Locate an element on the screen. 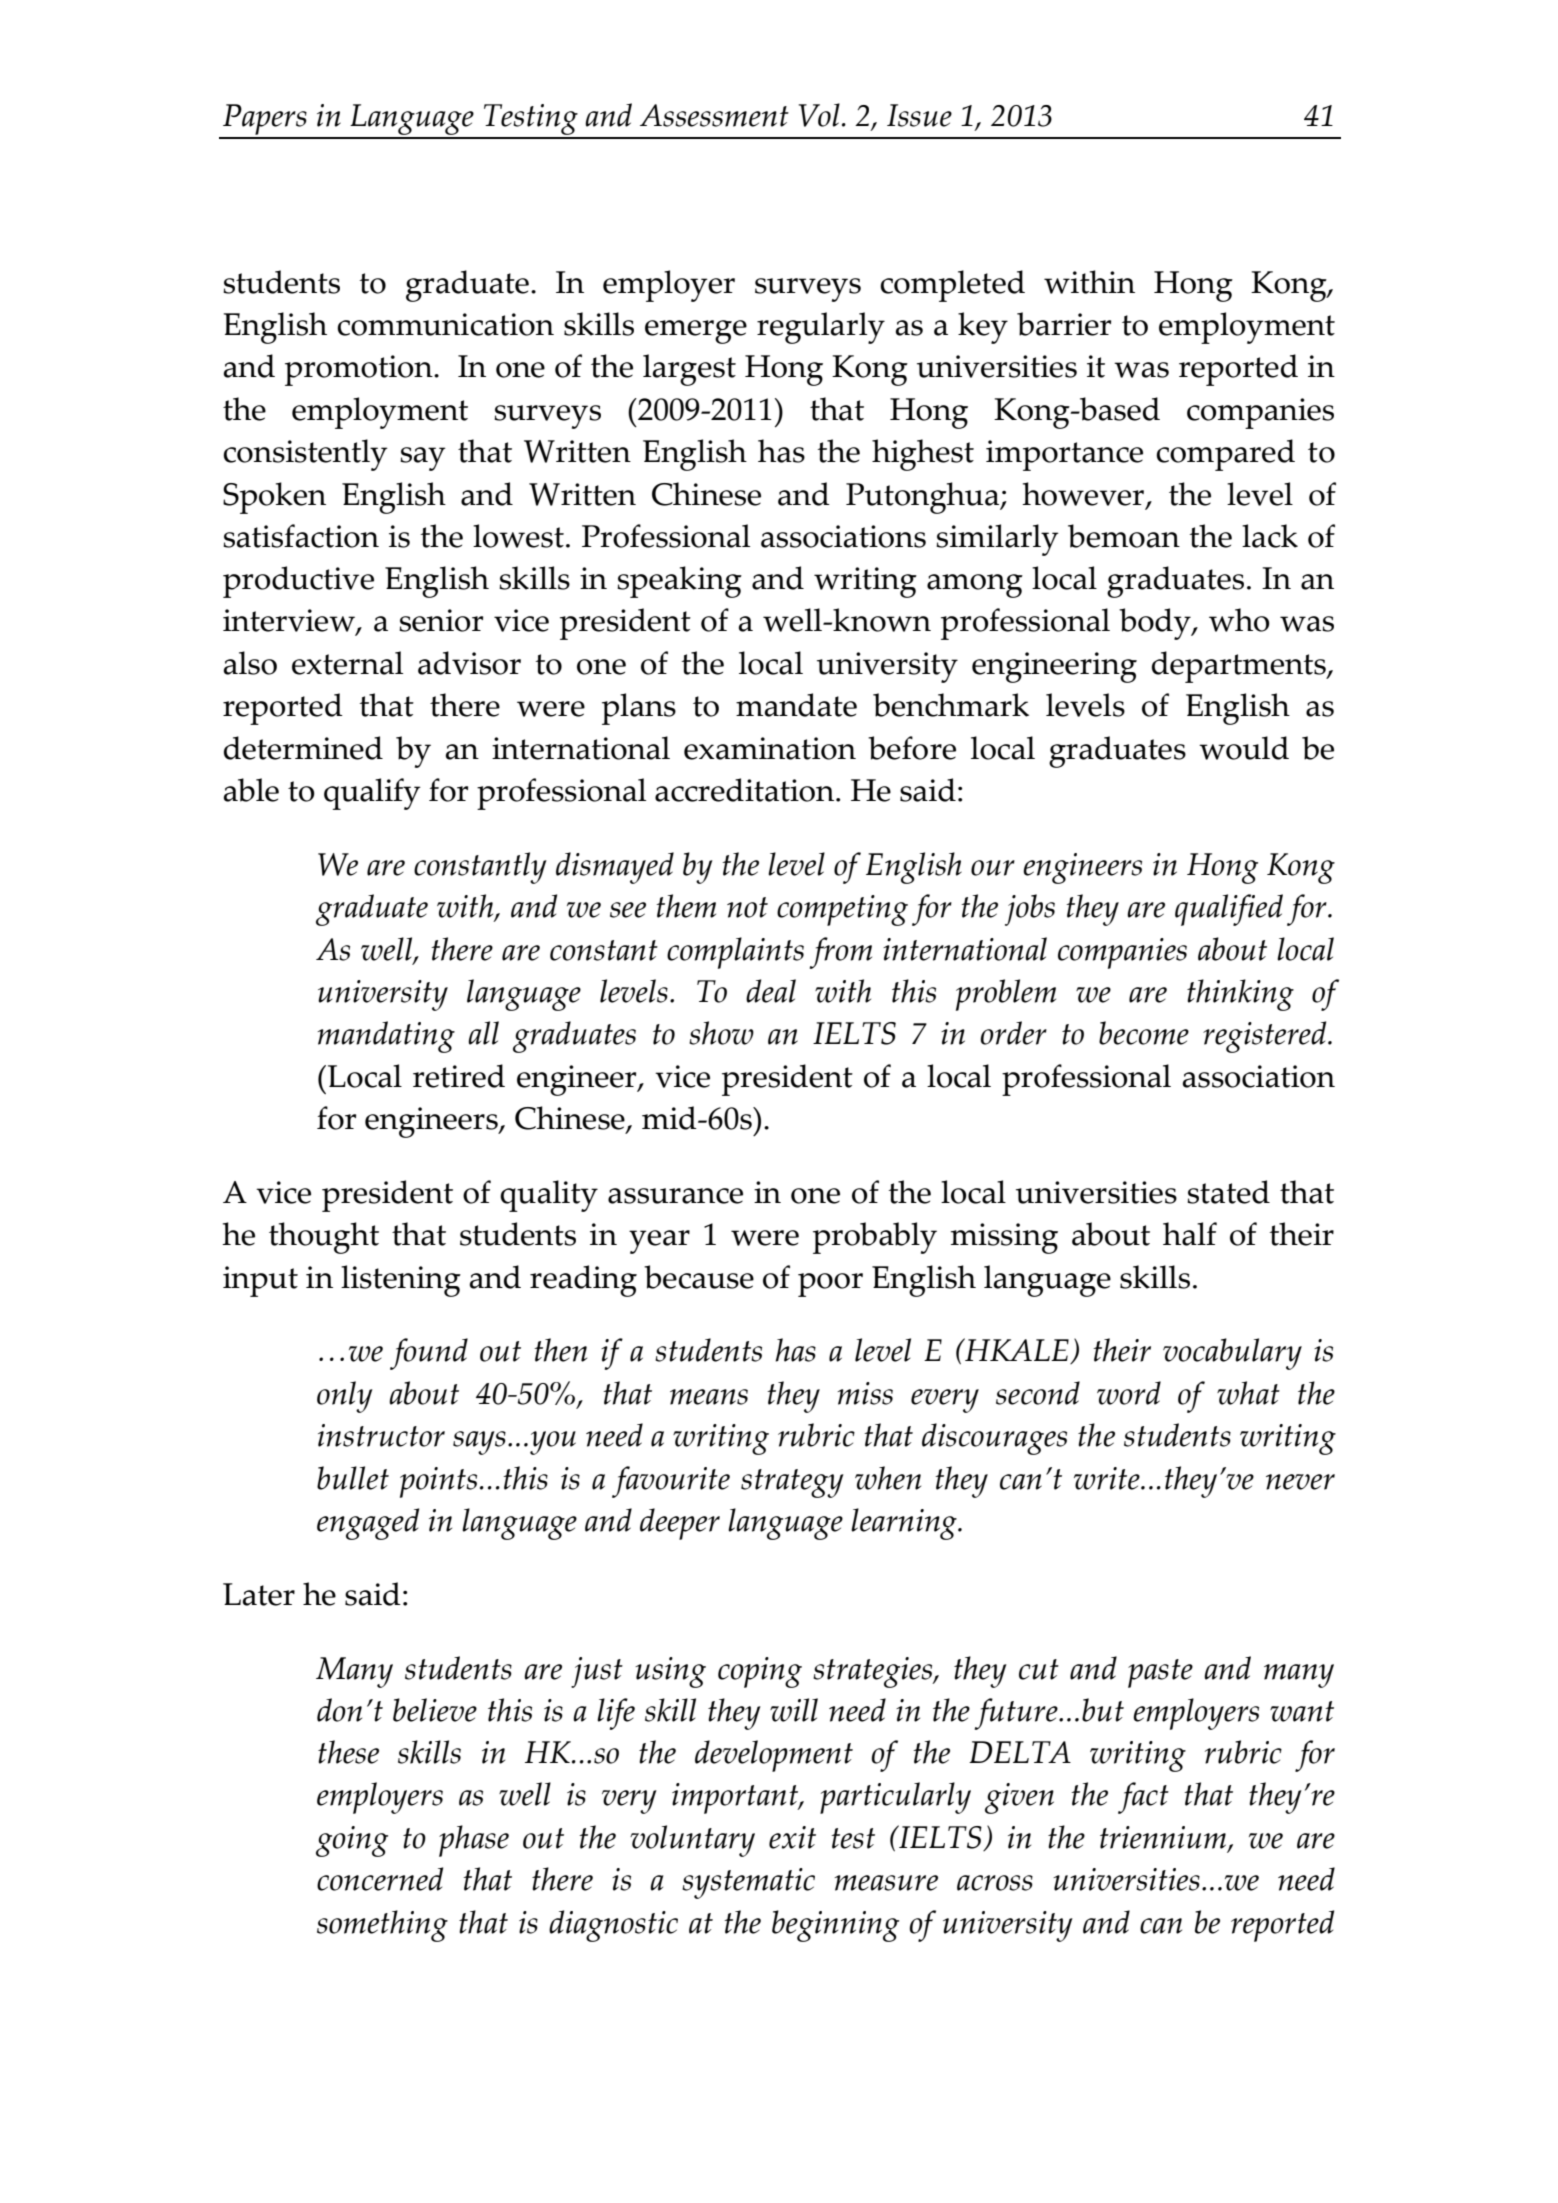  deal is located at coordinates (771, 991).
